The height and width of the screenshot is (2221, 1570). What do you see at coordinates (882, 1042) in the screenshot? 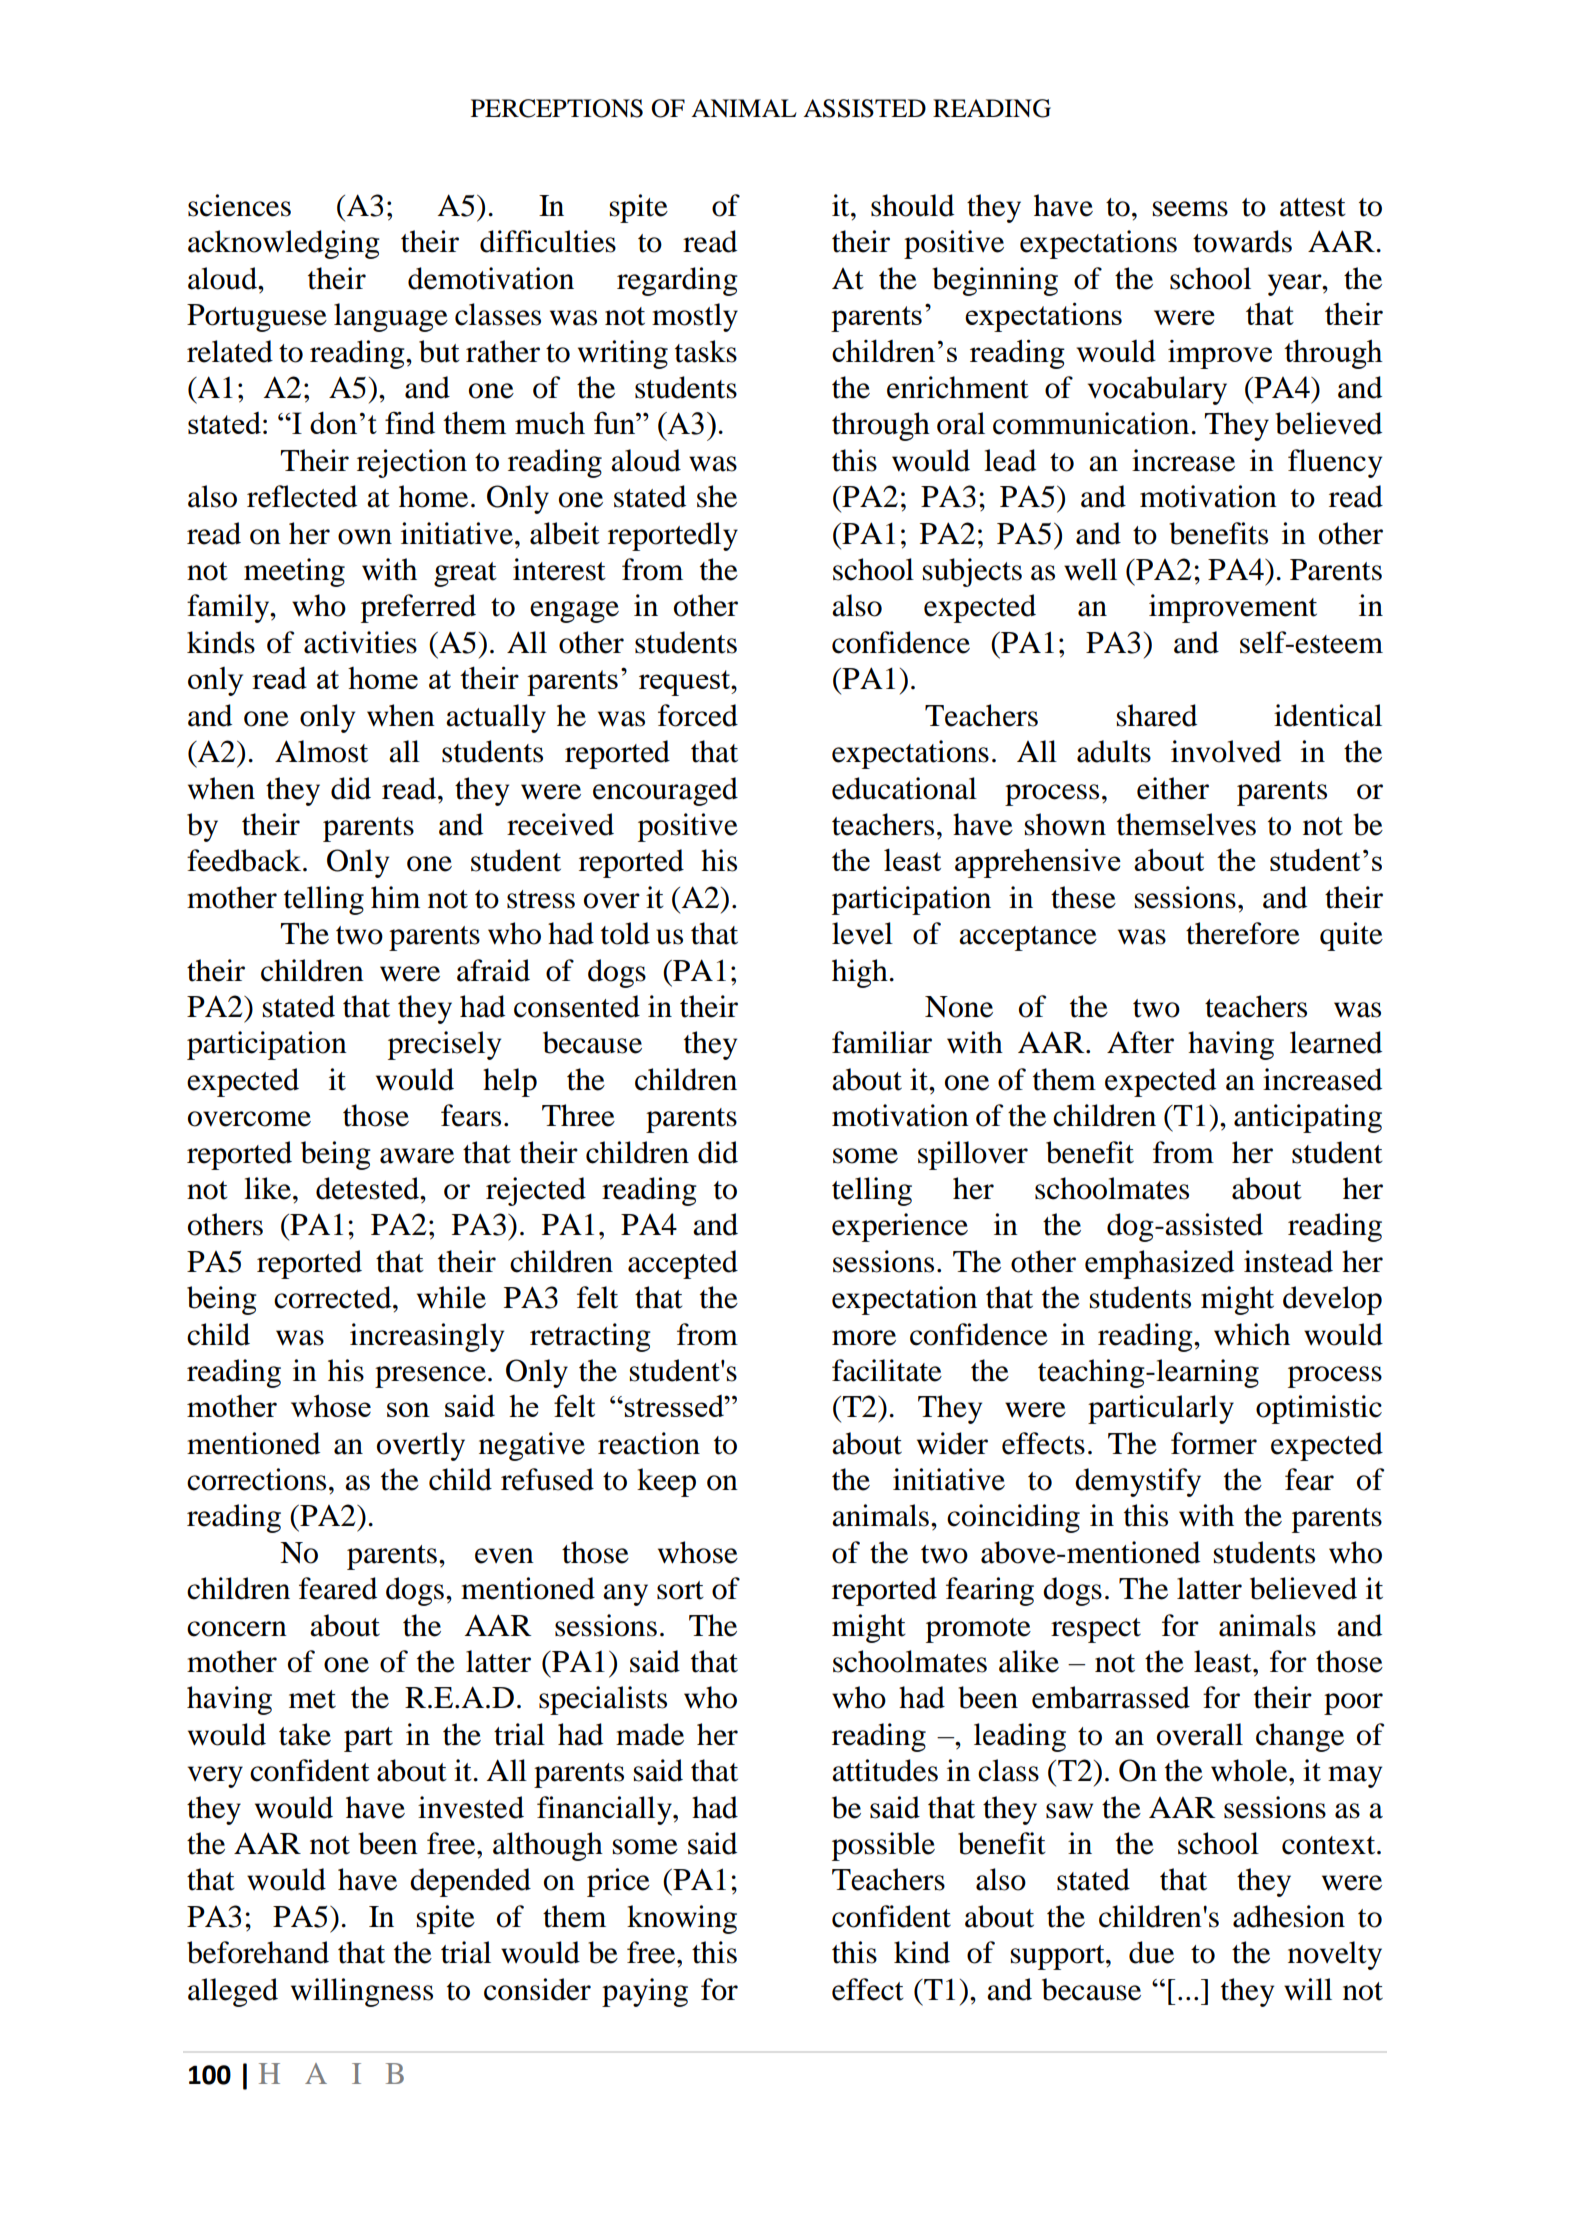
I see `familiar` at bounding box center [882, 1042].
